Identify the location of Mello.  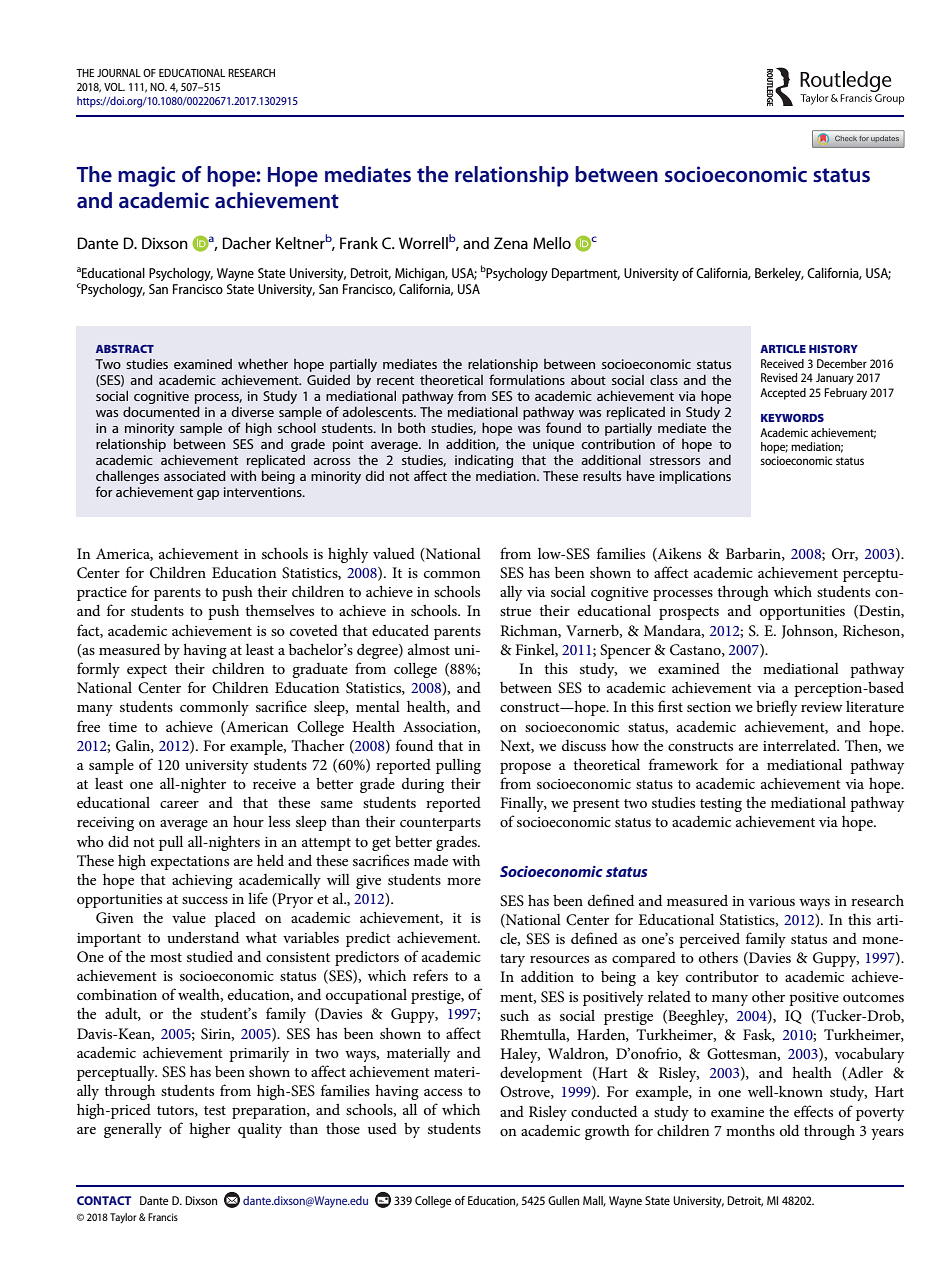
(552, 243).
